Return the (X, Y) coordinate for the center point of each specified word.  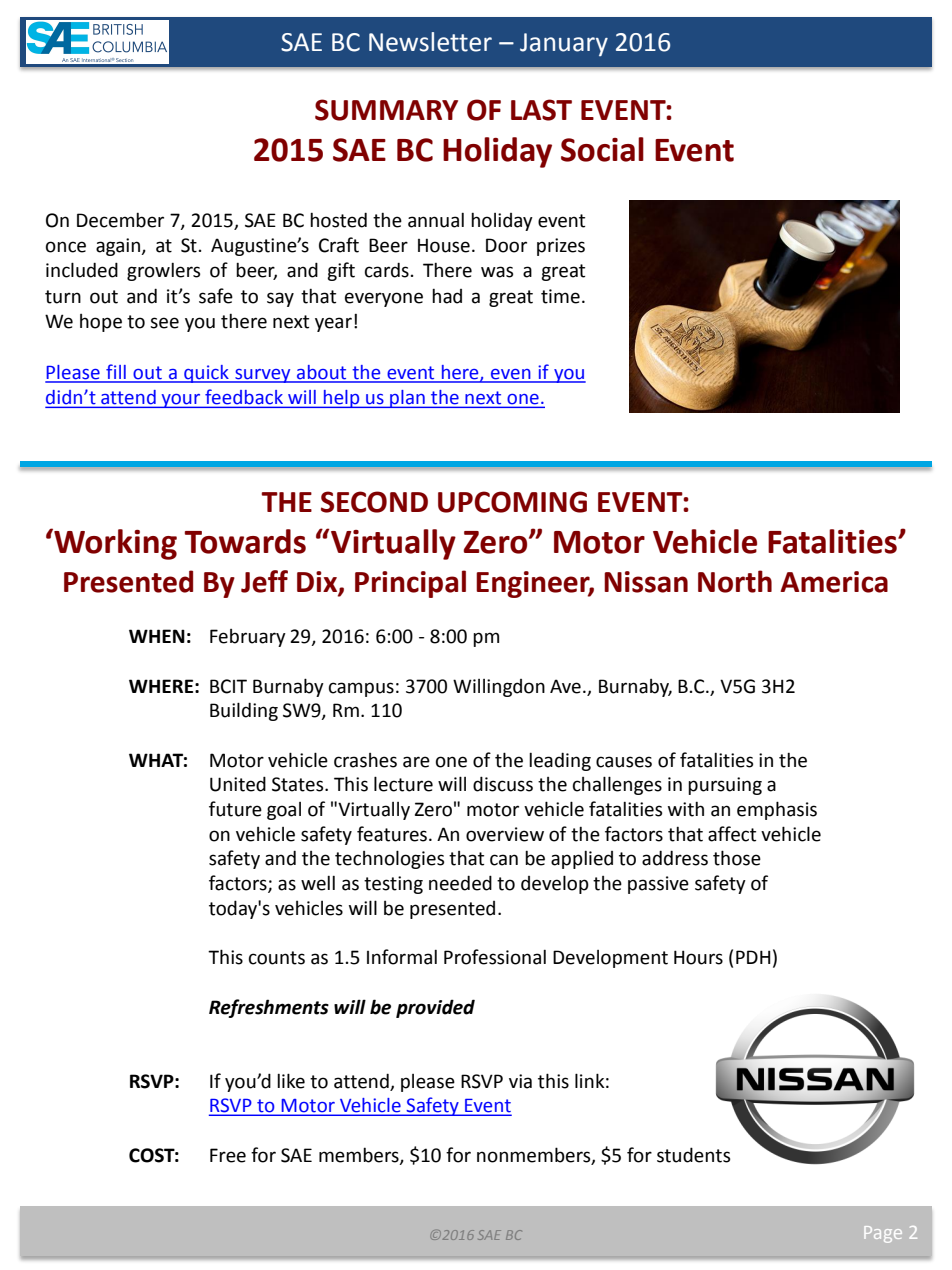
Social (602, 149)
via (520, 1081)
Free (228, 1155)
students (694, 1155)
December (120, 220)
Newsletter (430, 42)
